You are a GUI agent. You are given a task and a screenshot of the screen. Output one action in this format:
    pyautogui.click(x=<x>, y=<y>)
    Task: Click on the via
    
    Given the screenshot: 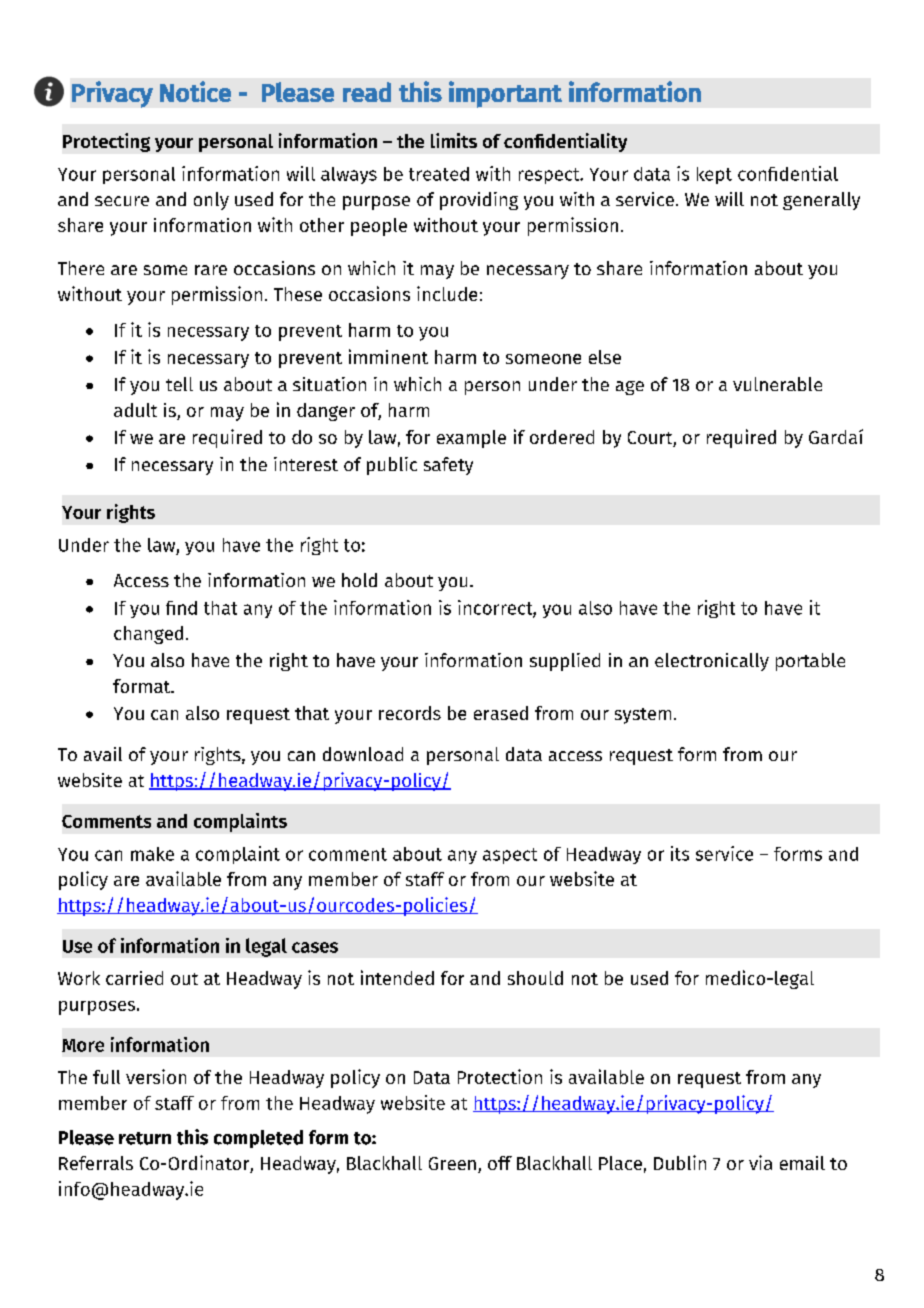 What is the action you would take?
    pyautogui.click(x=760, y=1162)
